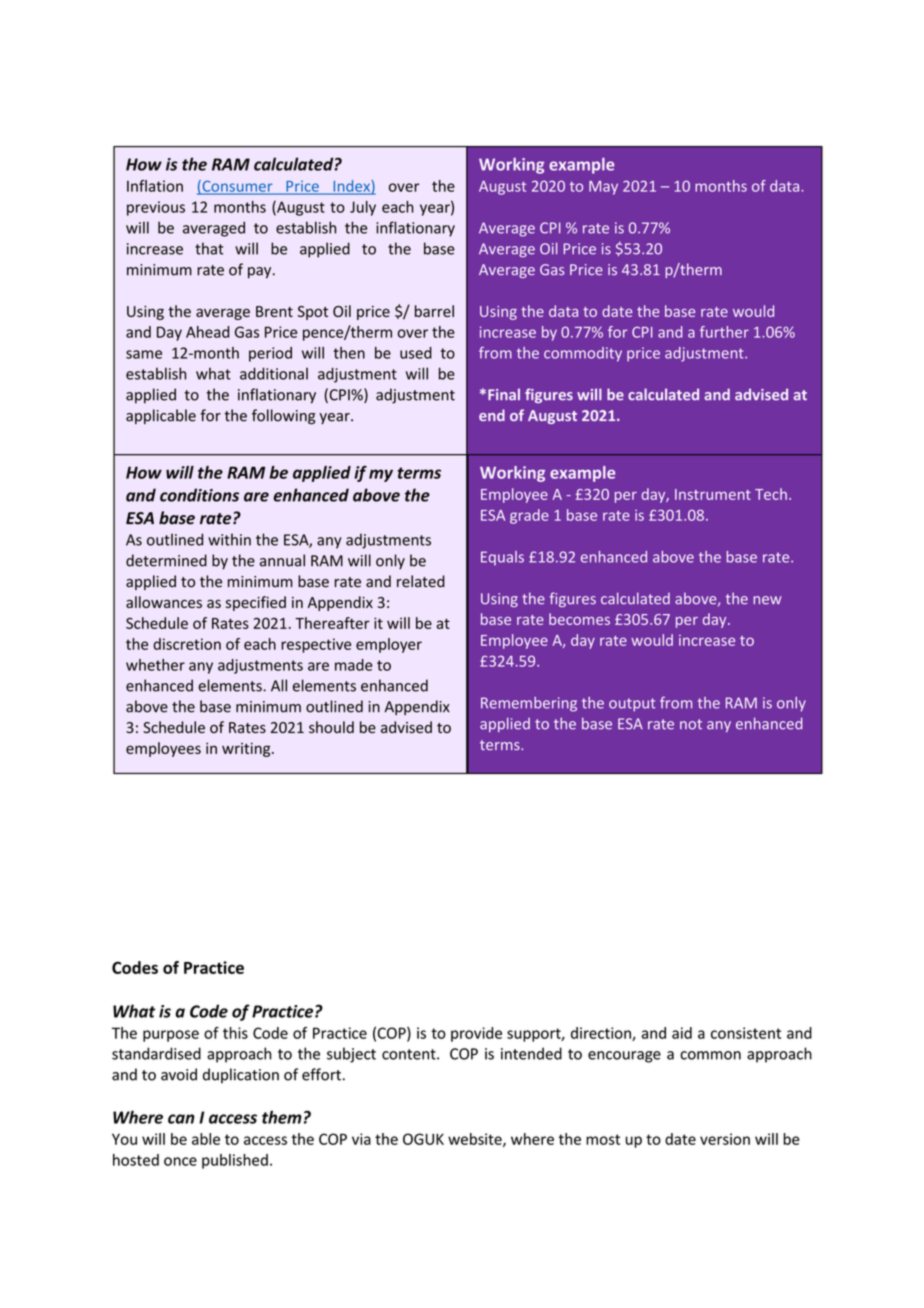 Image resolution: width=924 pixels, height=1308 pixels. What do you see at coordinates (421, 581) in the screenshot?
I see `related` at bounding box center [421, 581].
